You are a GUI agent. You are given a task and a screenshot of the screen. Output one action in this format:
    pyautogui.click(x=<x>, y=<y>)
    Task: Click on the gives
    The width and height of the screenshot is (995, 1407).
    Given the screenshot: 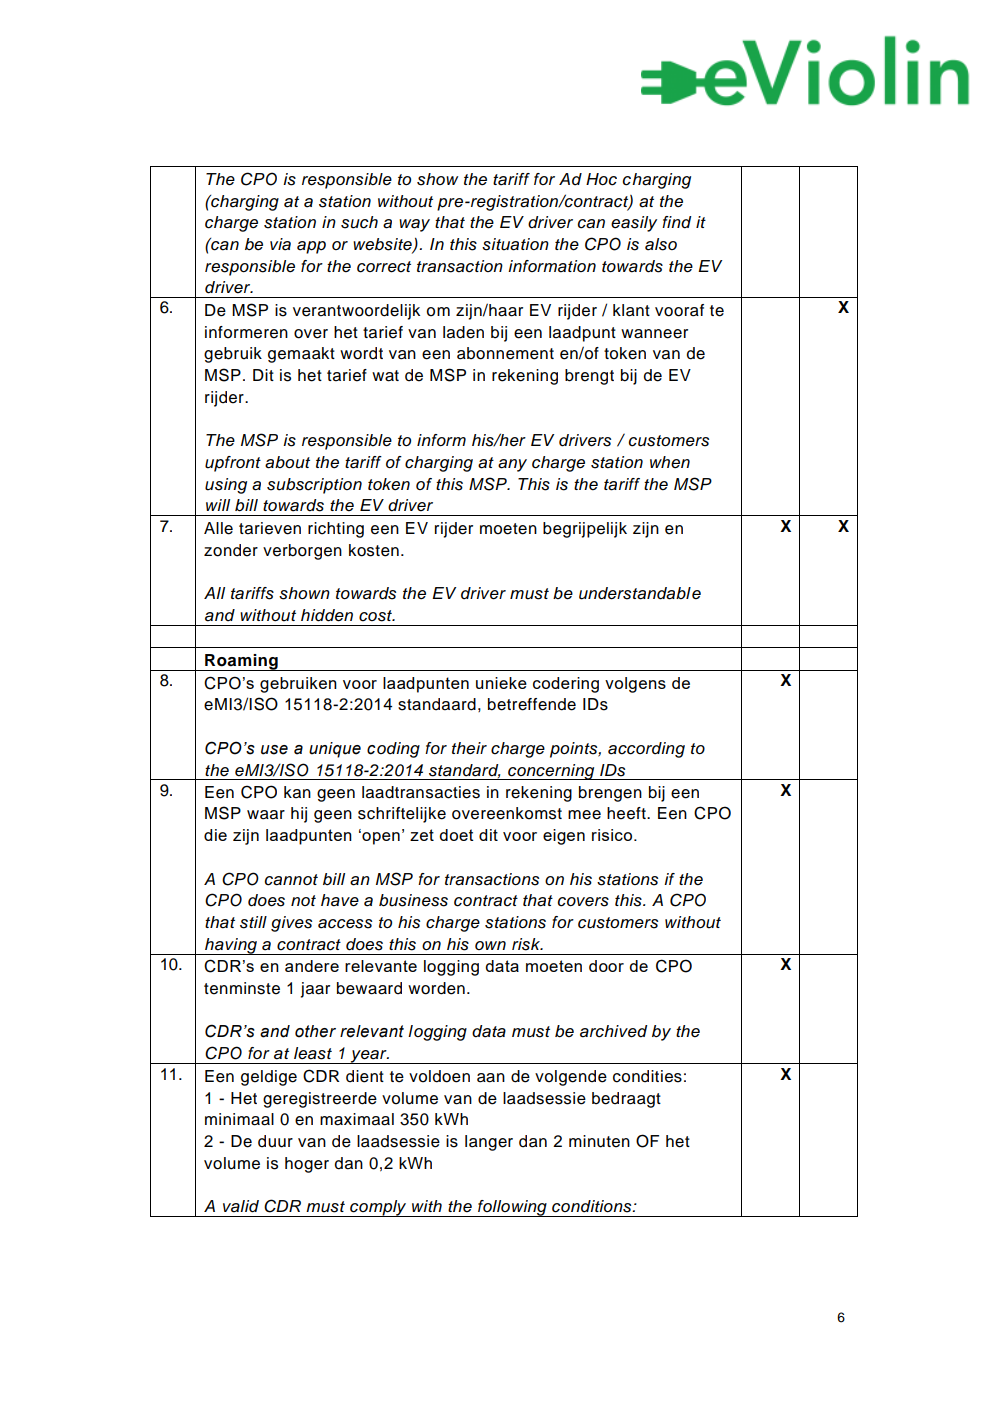 What is the action you would take?
    pyautogui.click(x=291, y=924)
